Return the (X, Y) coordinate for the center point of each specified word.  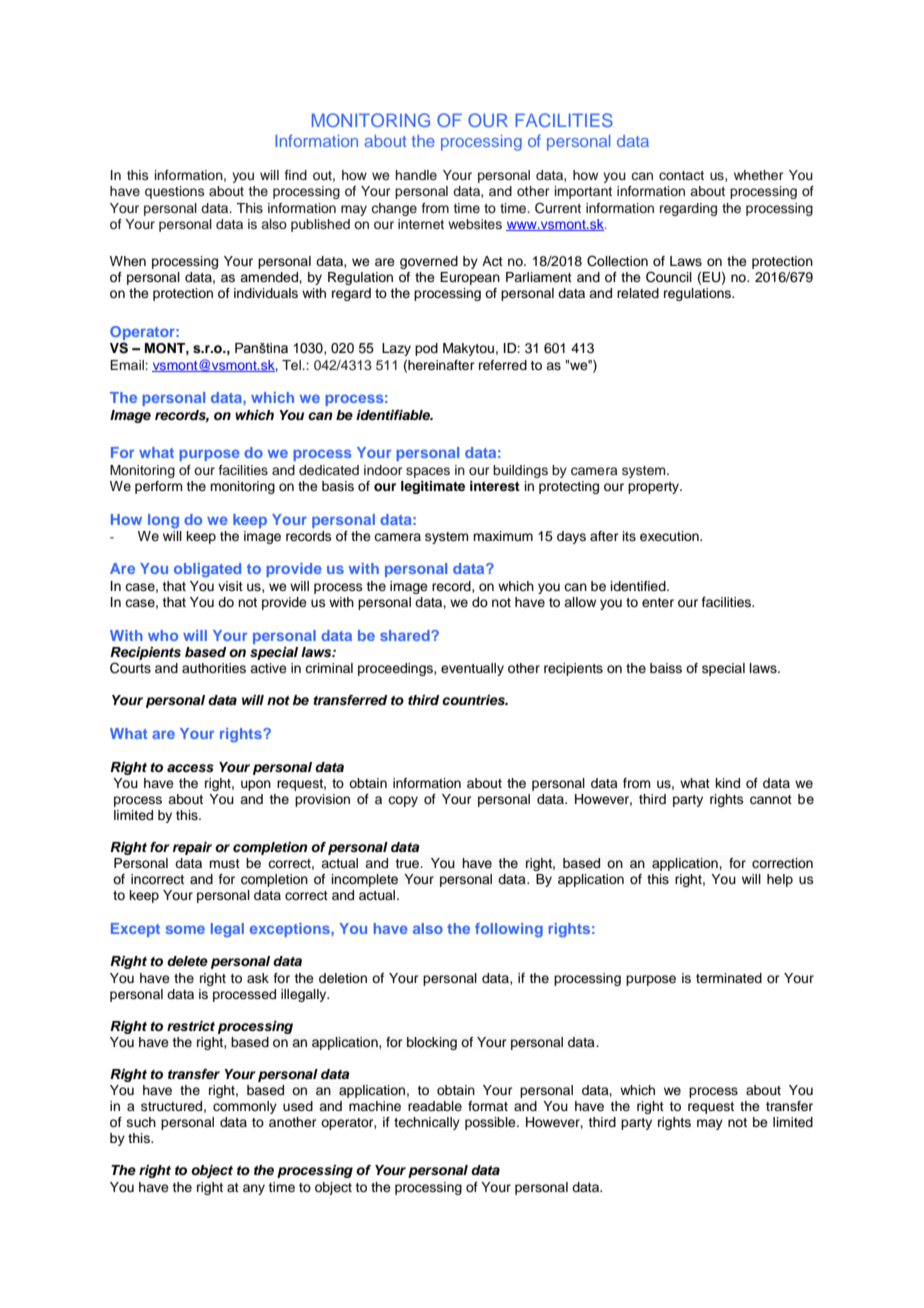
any (254, 1189)
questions (174, 192)
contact (681, 175)
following (509, 930)
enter (658, 602)
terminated (729, 978)
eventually (472, 669)
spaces (428, 472)
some (185, 929)
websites (475, 224)
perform (159, 487)
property (654, 488)
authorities (214, 668)
